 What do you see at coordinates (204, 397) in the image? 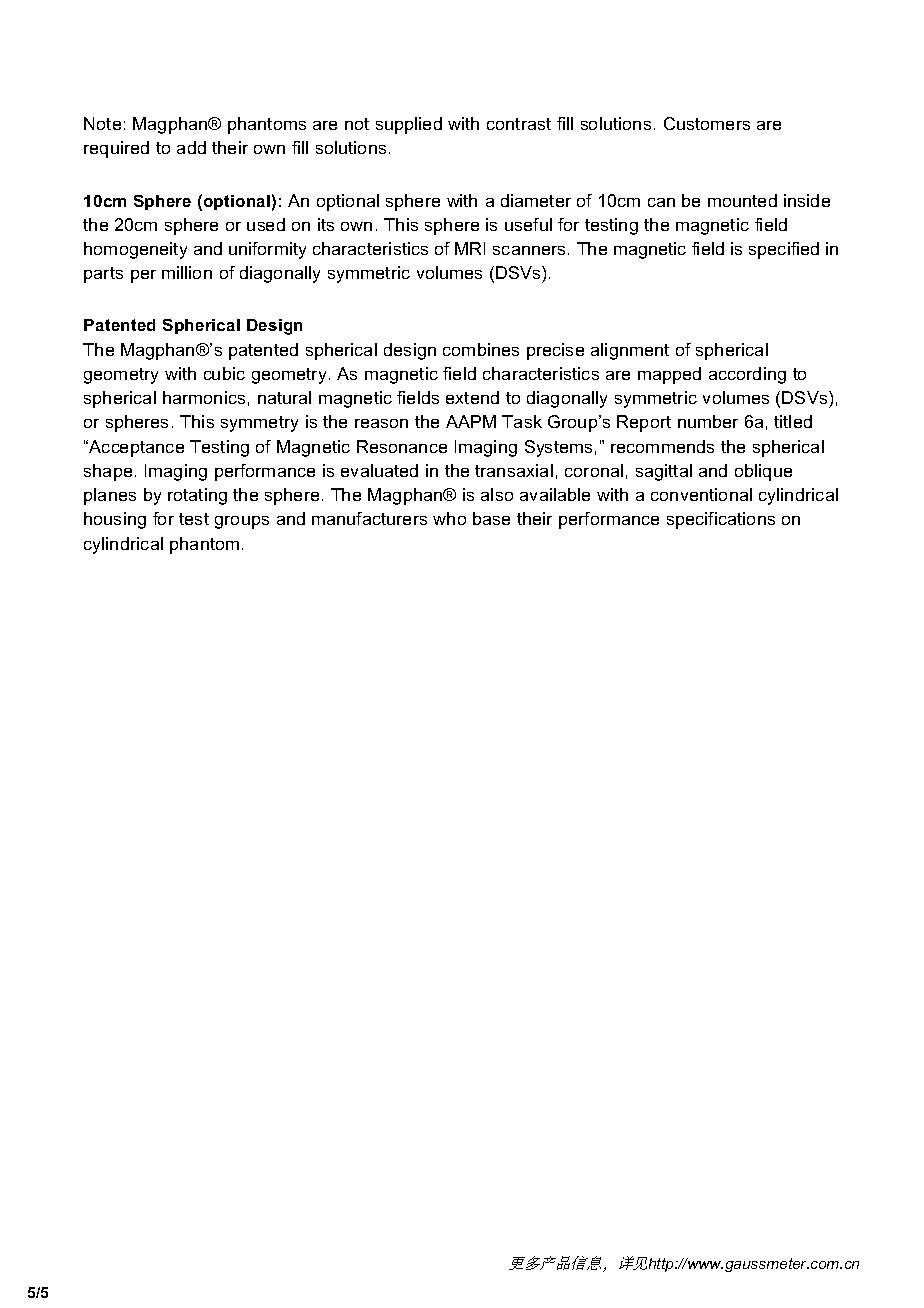
I see `harmonics` at bounding box center [204, 397].
